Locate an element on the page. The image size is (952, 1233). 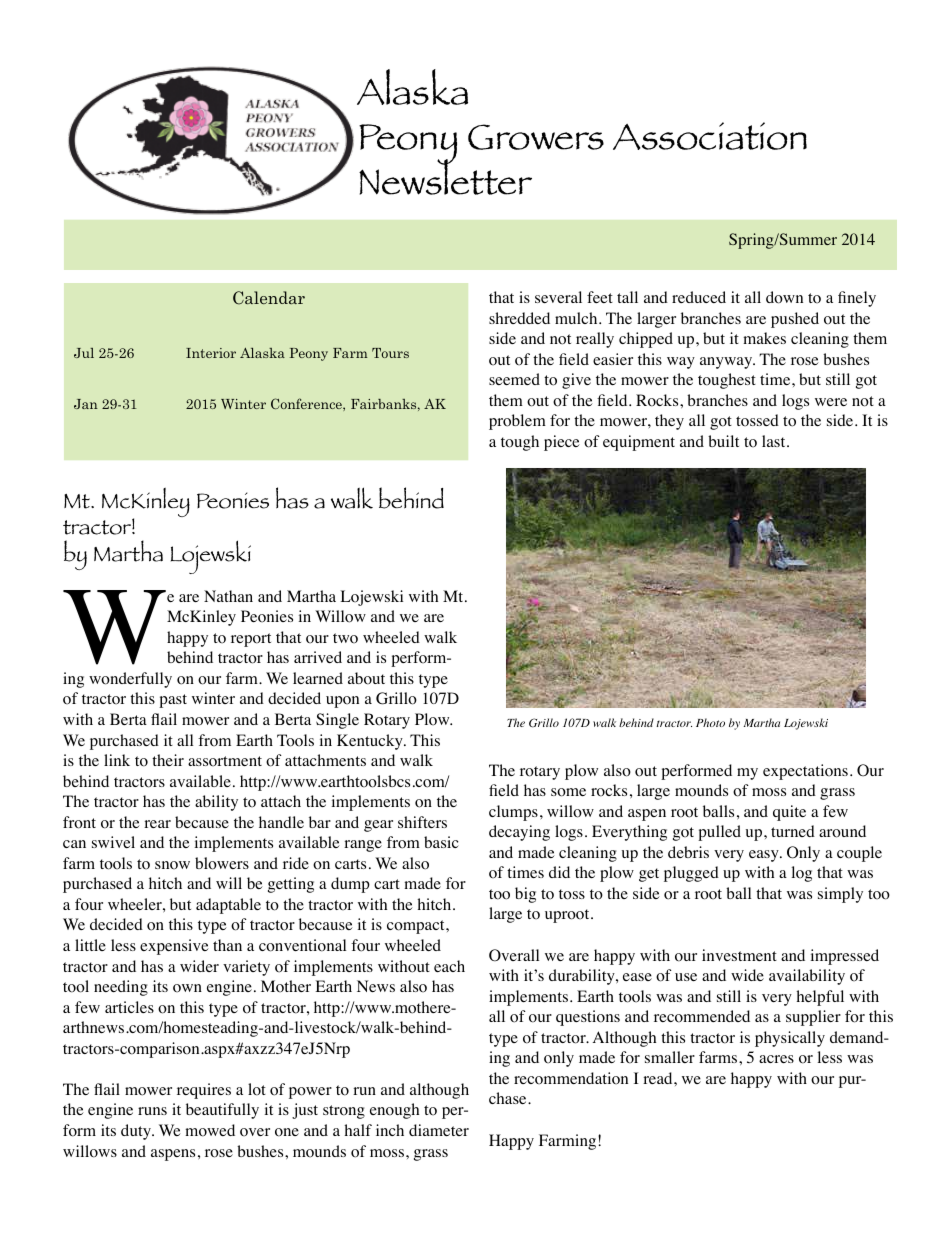
quite is located at coordinates (789, 813).
